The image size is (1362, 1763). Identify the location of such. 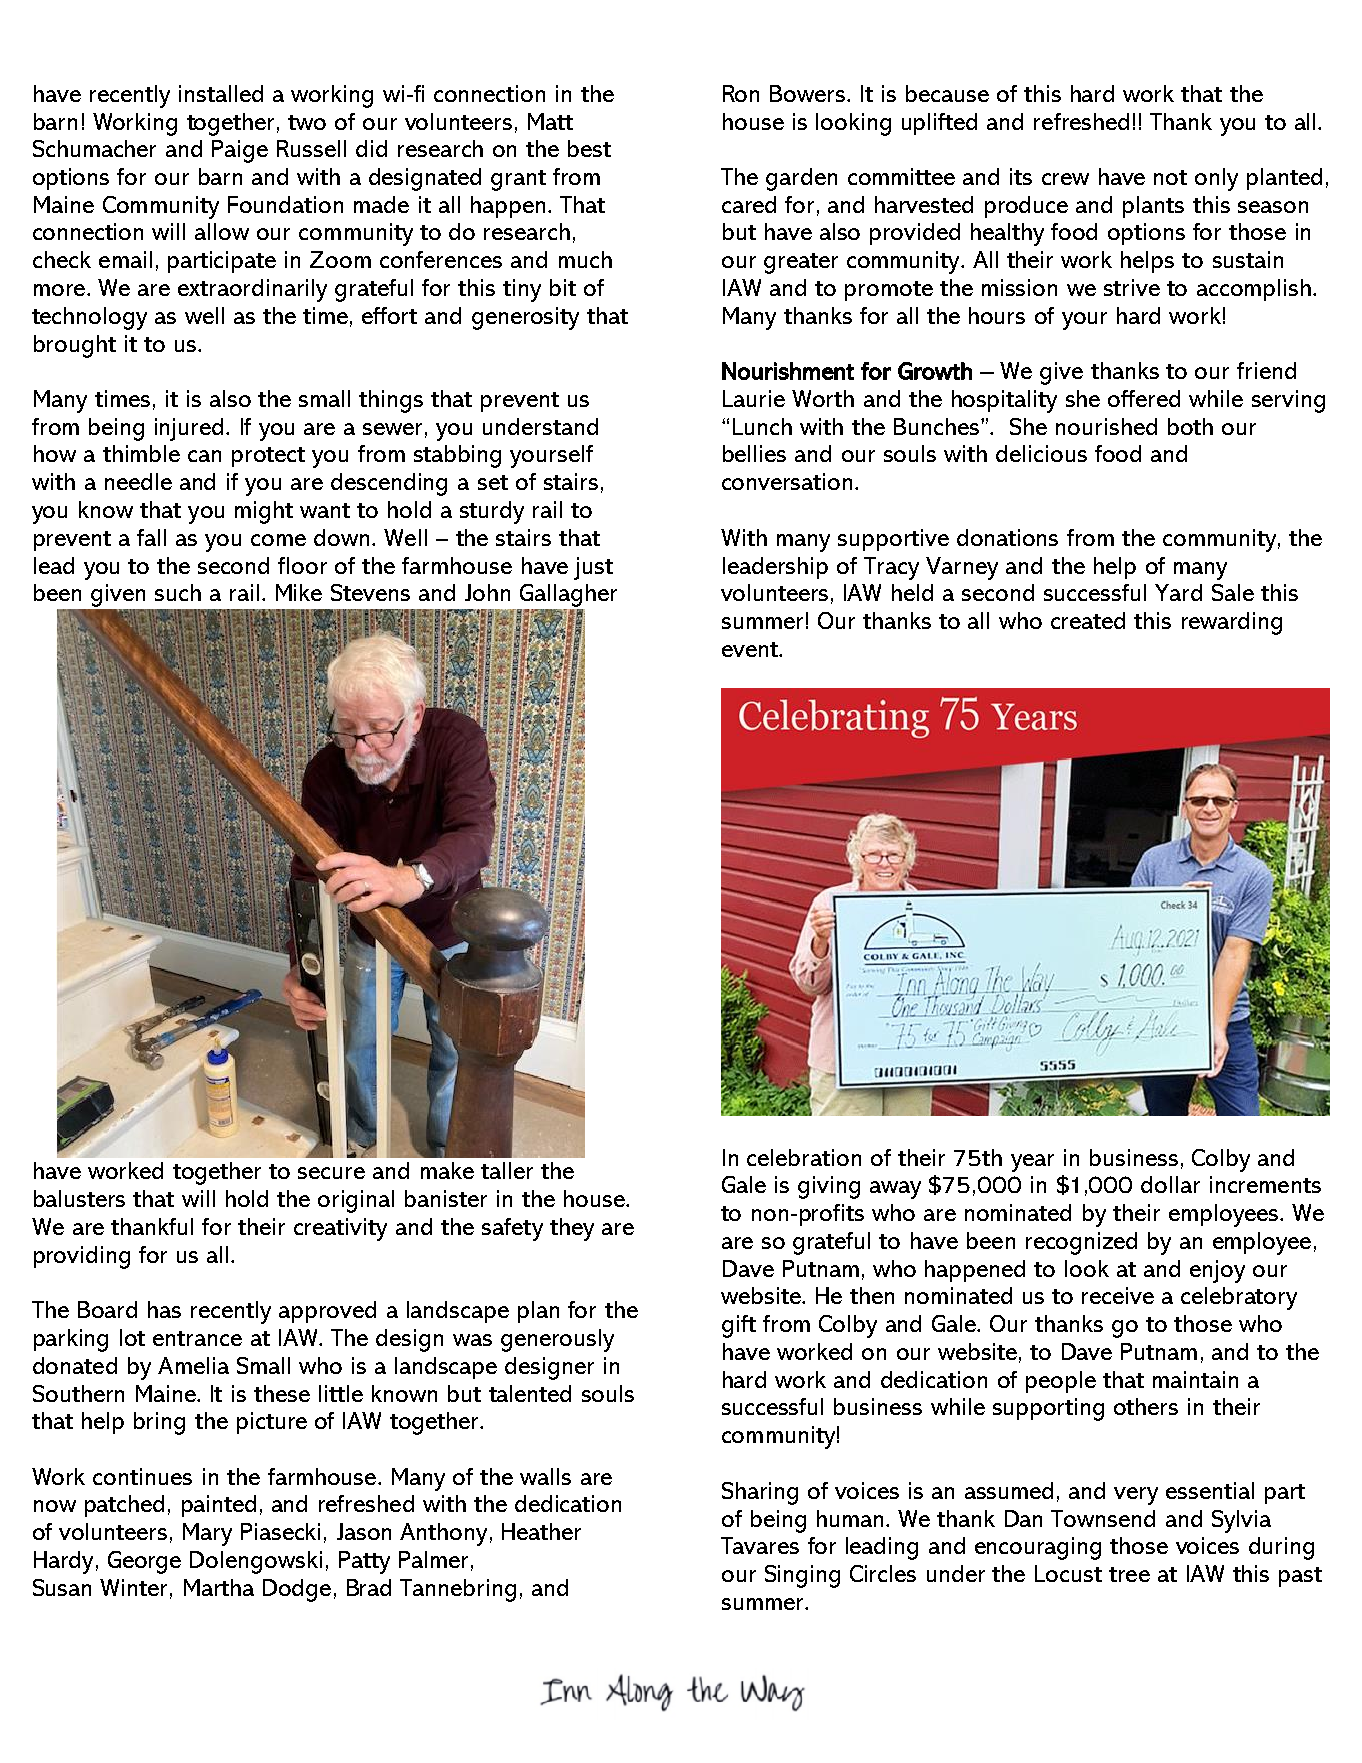
(178, 592).
